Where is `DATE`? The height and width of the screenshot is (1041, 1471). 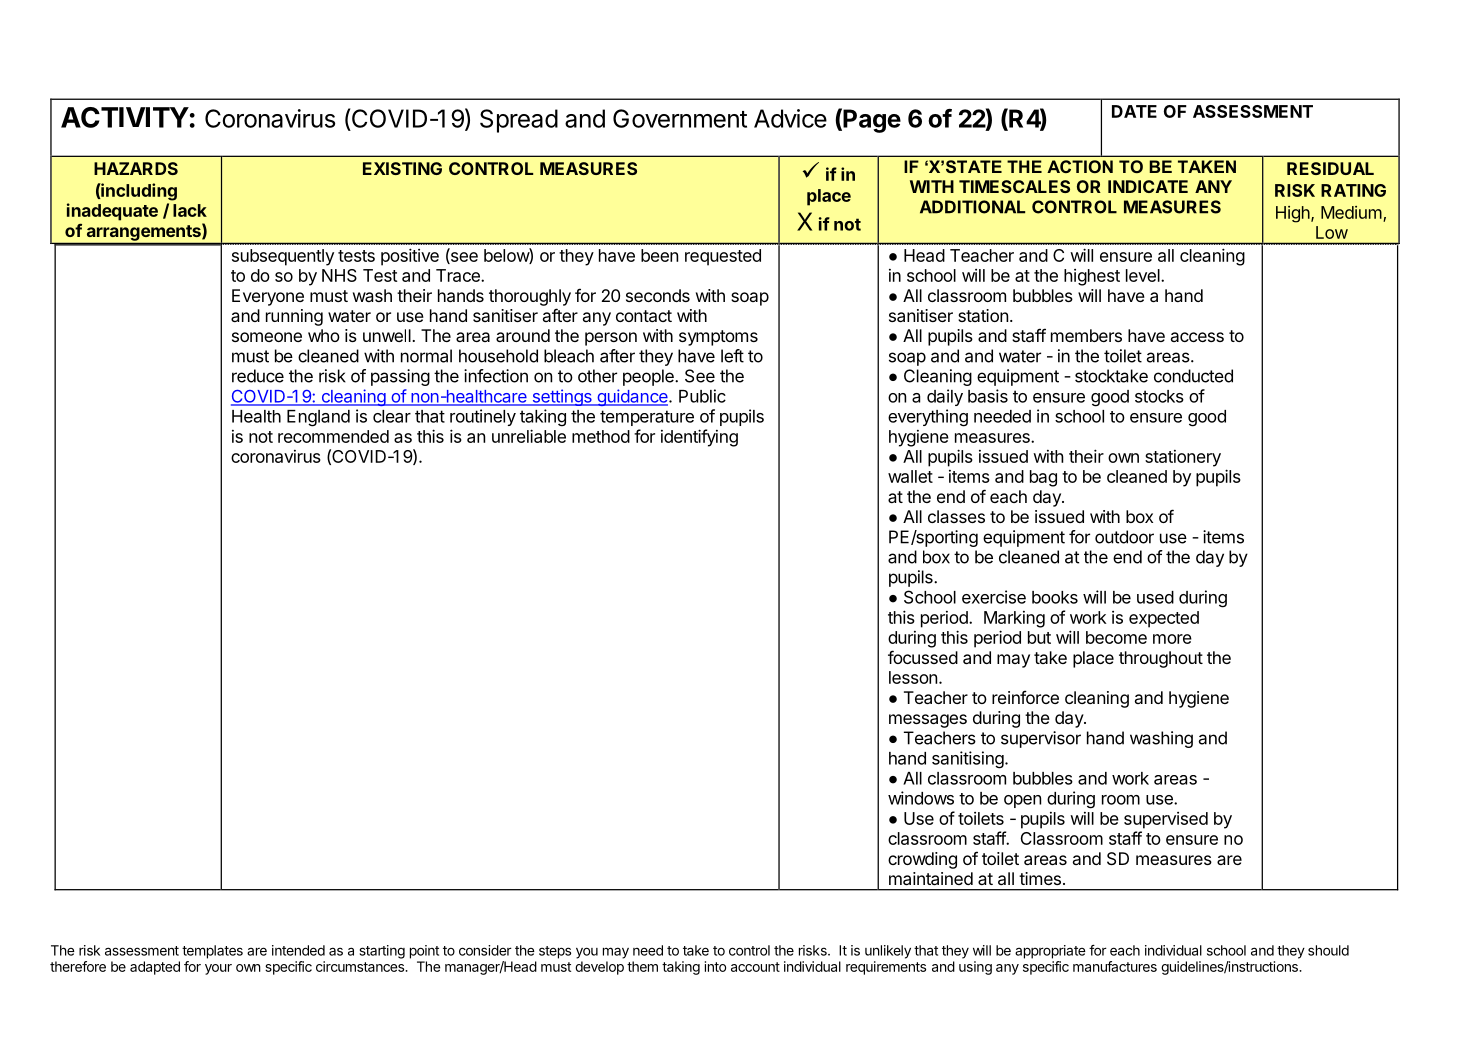
DATE is located at coordinates (1134, 111).
